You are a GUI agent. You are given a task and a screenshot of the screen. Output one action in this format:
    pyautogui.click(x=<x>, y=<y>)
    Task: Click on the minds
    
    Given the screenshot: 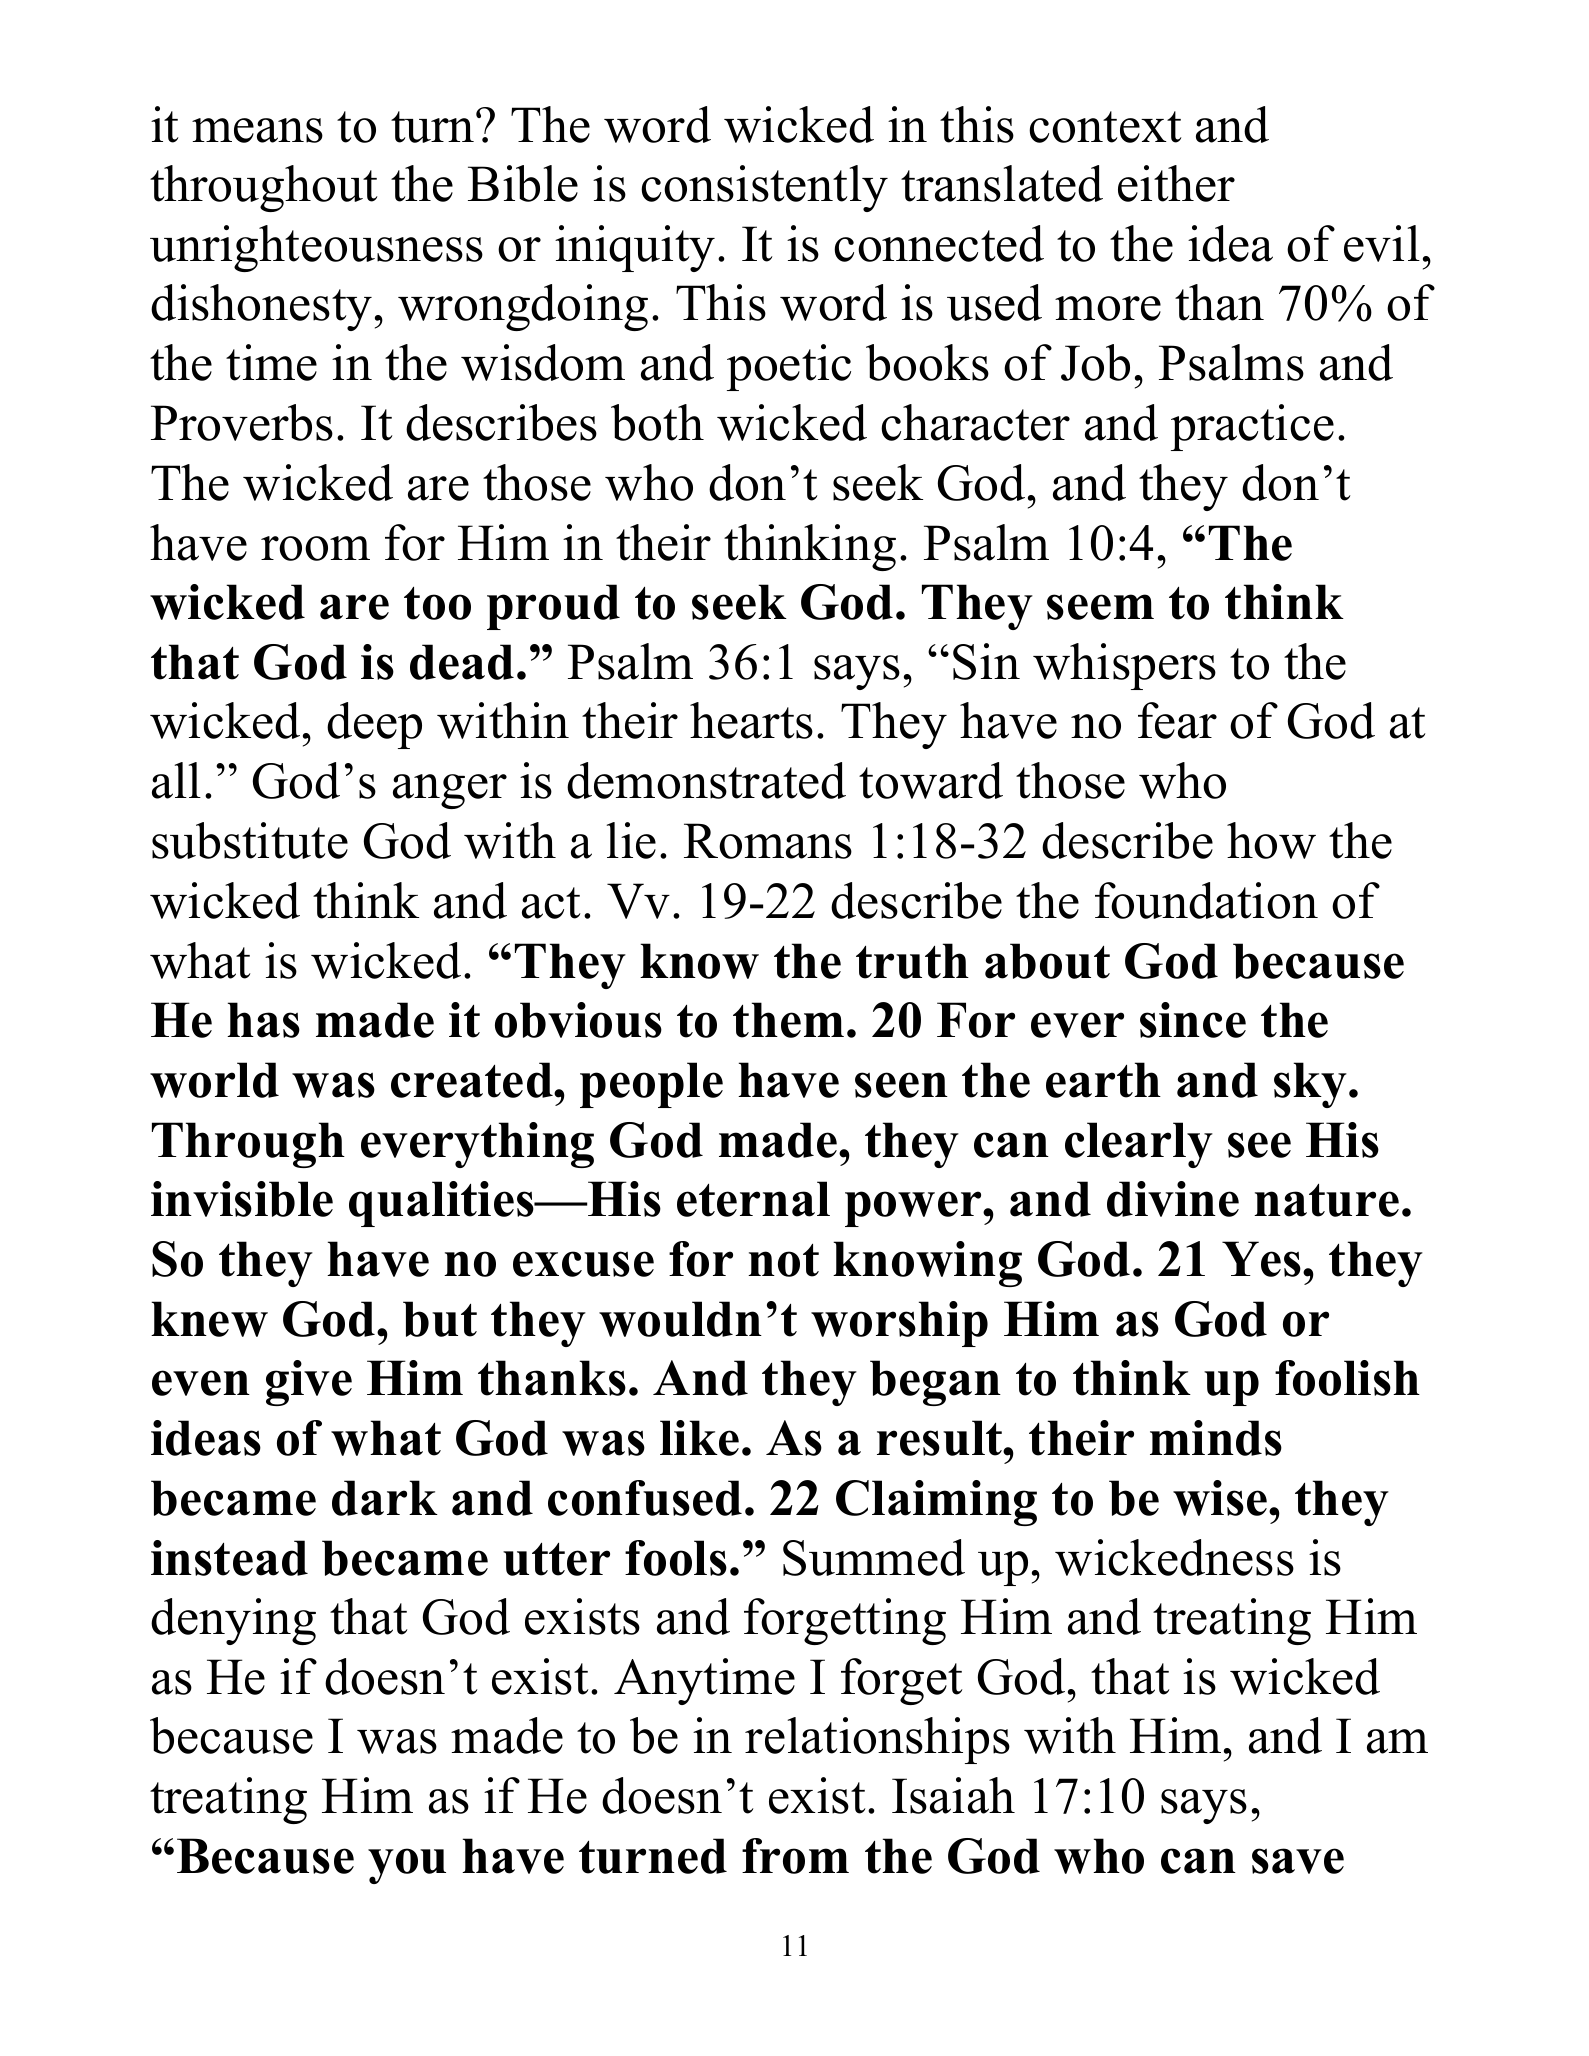 What is the action you would take?
    pyautogui.click(x=1216, y=1438)
